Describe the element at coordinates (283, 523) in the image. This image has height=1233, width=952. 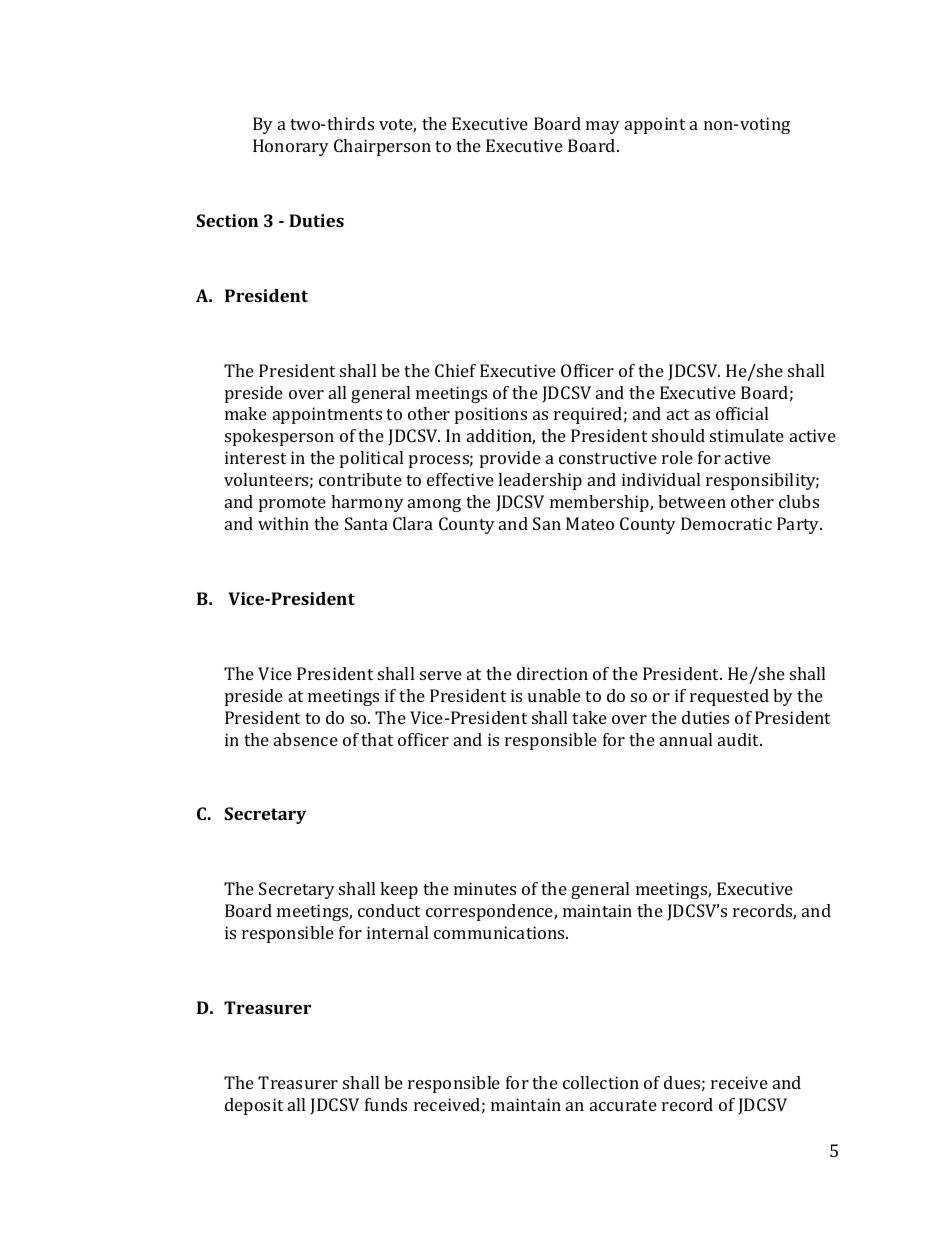
I see `within` at that location.
